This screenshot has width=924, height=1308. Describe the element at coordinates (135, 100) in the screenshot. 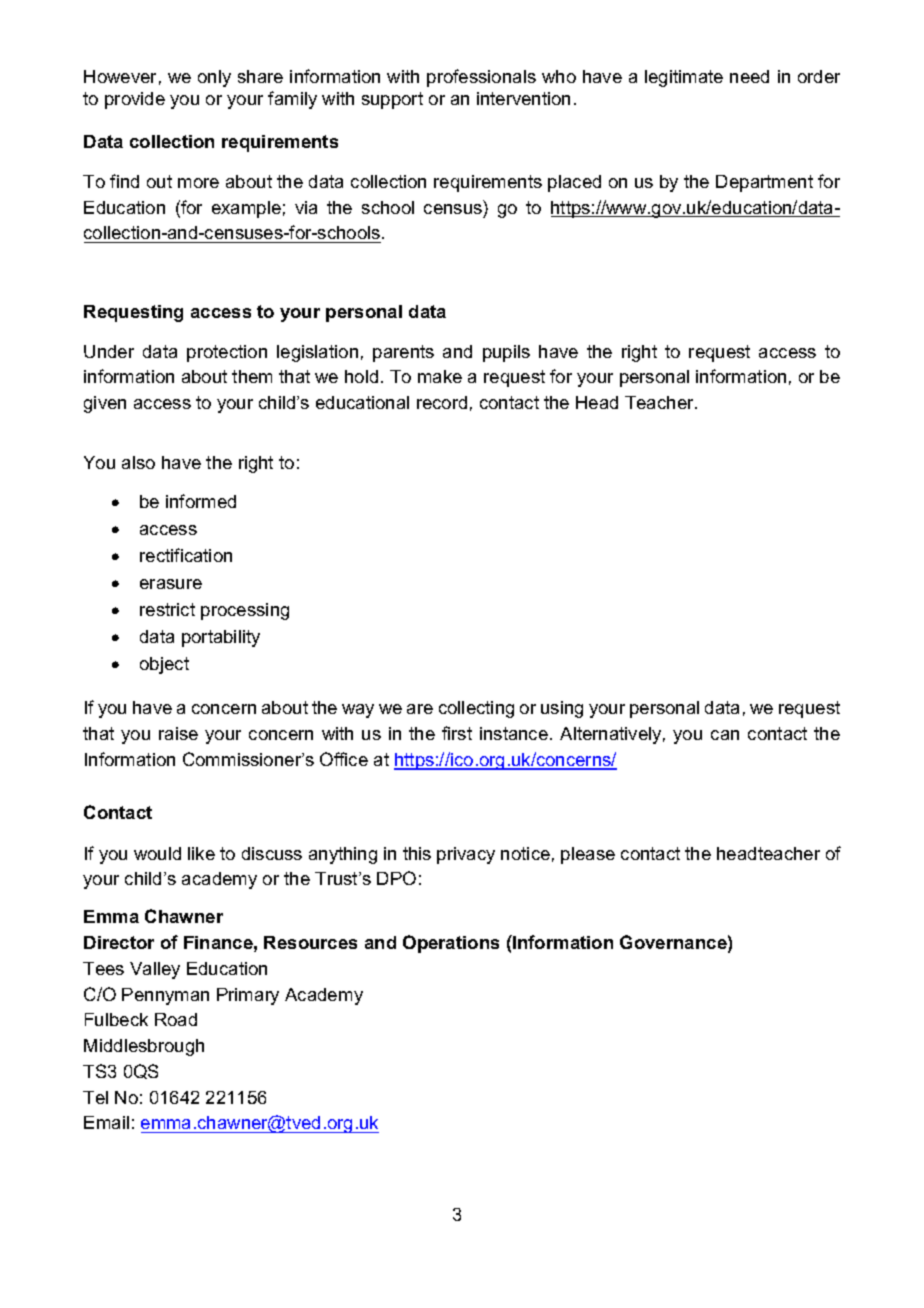

I see `provide` at that location.
